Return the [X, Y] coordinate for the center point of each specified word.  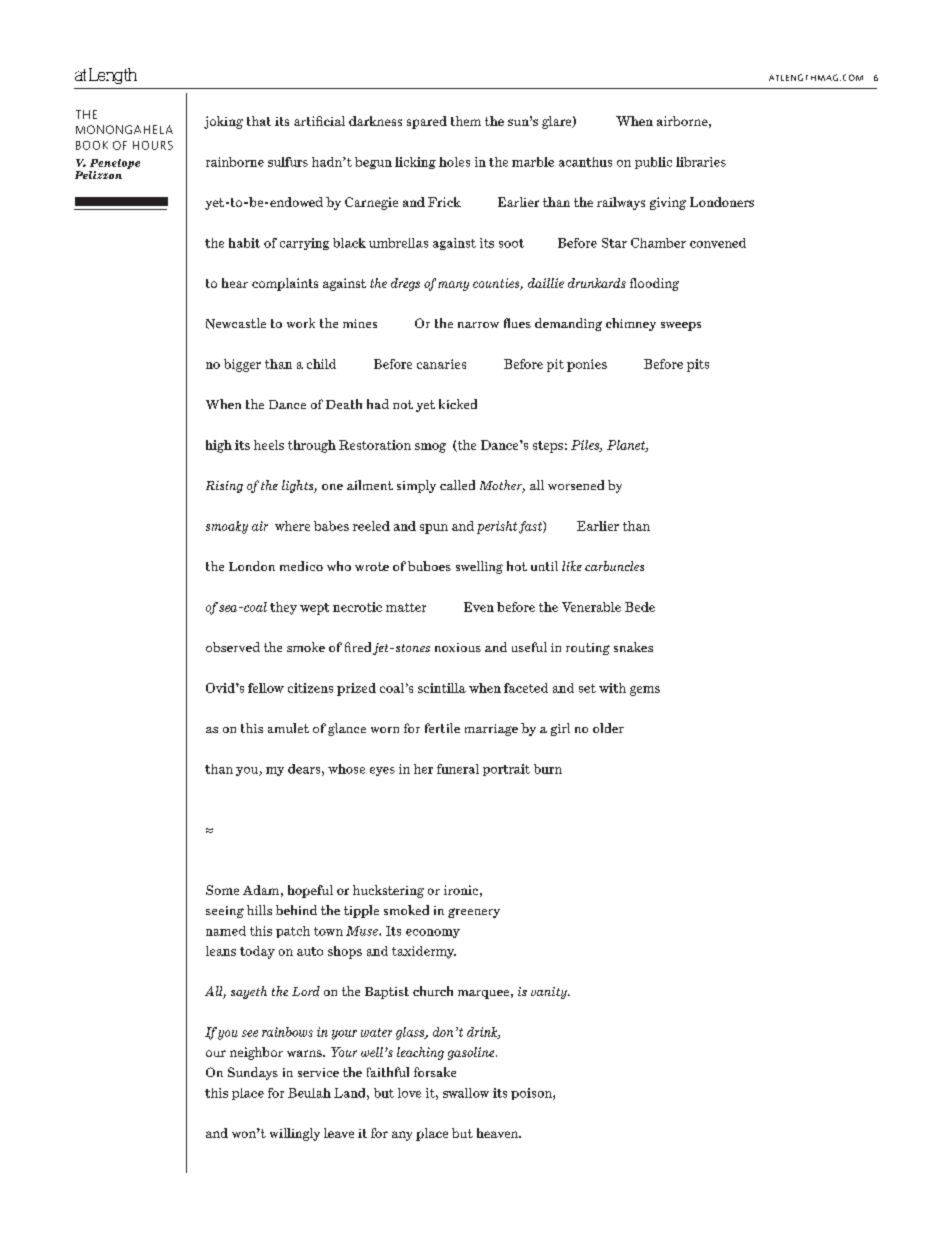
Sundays [253, 1073]
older [608, 728]
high [219, 446]
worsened [576, 485]
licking [415, 163]
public [653, 163]
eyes [382, 771]
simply [416, 486]
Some [222, 890]
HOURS [153, 145]
